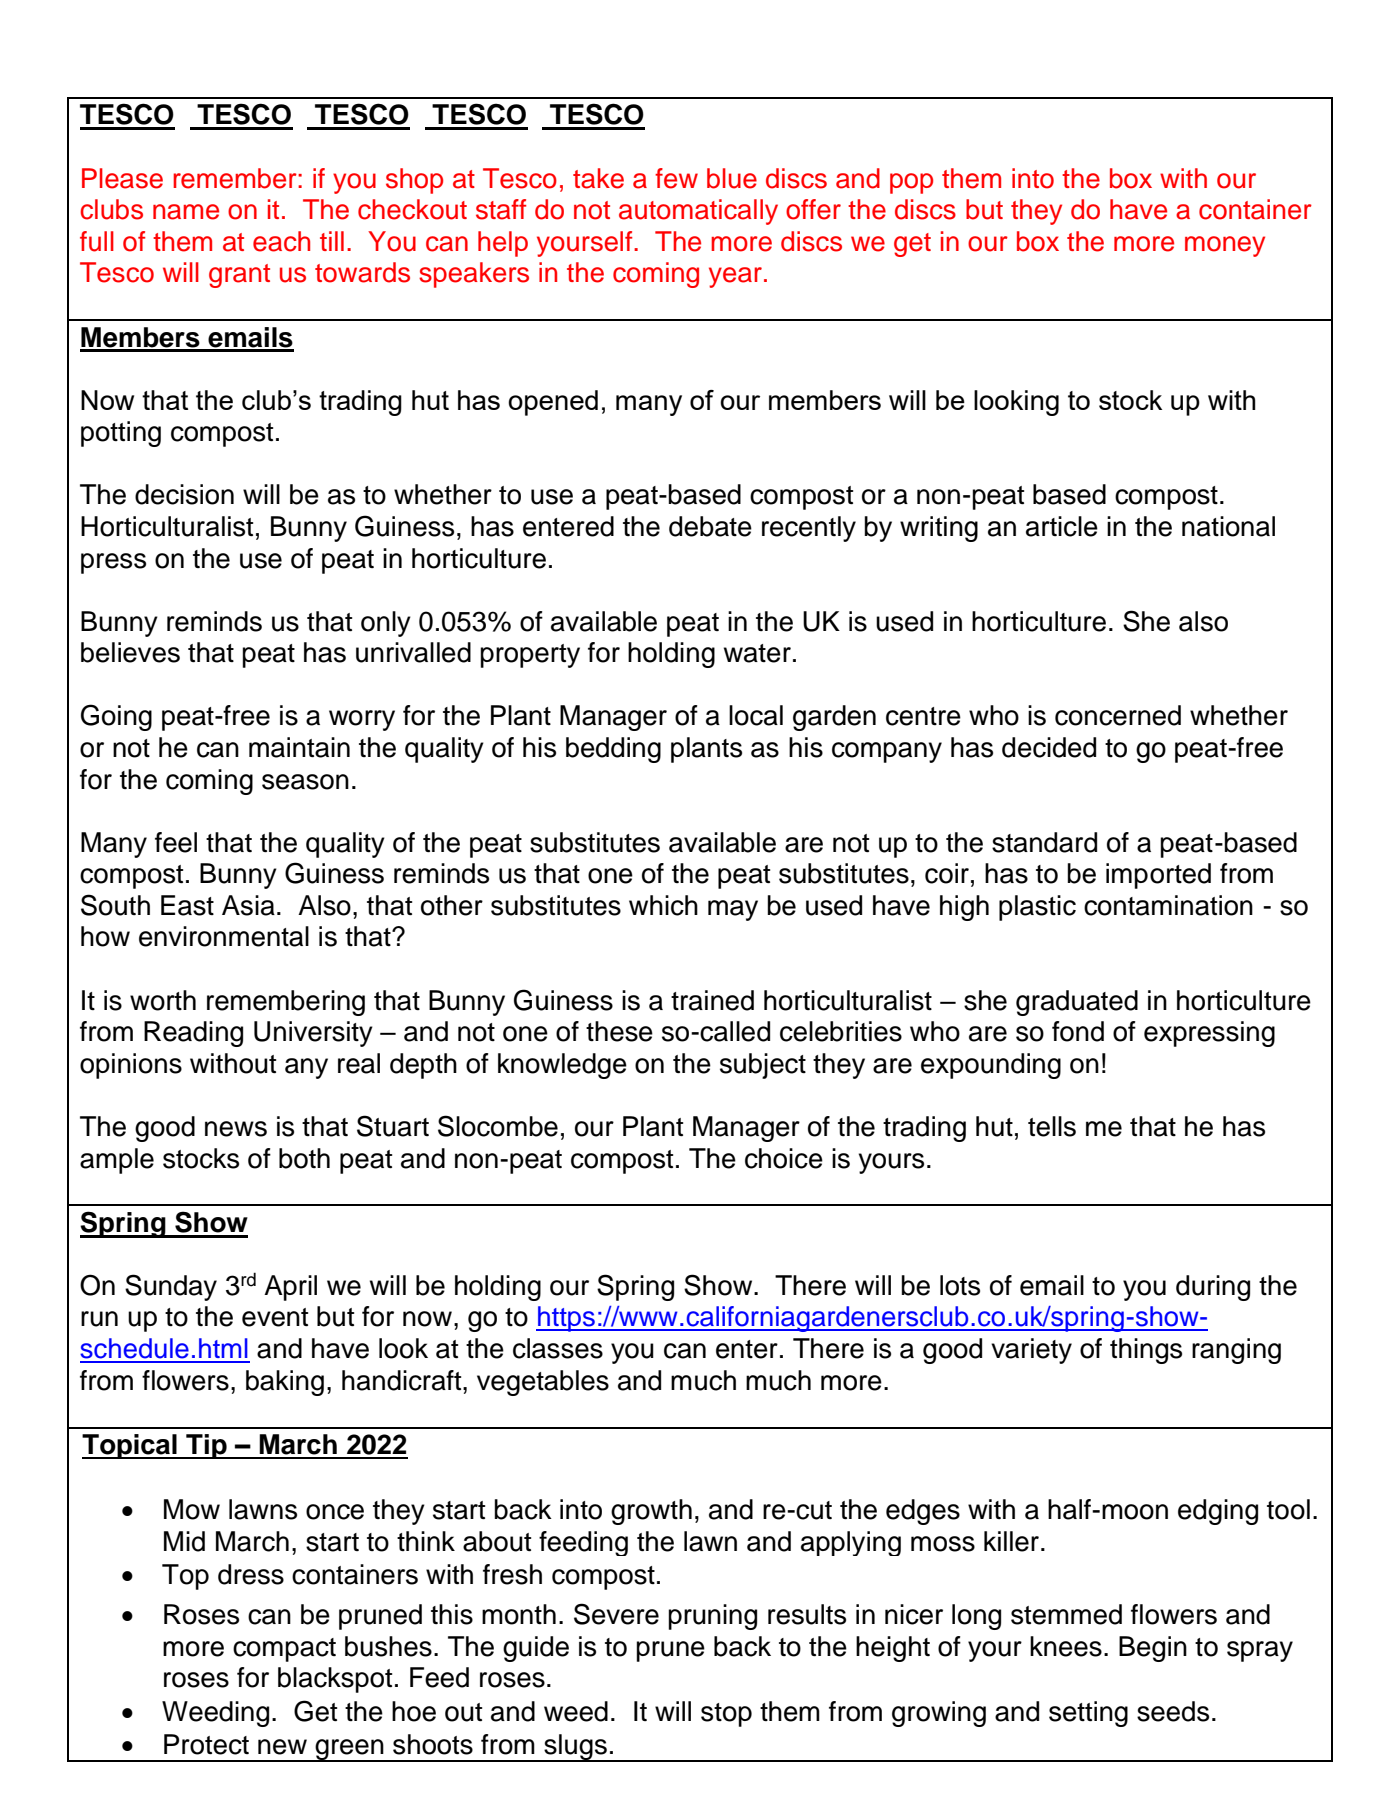  Describe the element at coordinates (558, 1348) in the image. I see `classes` at that location.
